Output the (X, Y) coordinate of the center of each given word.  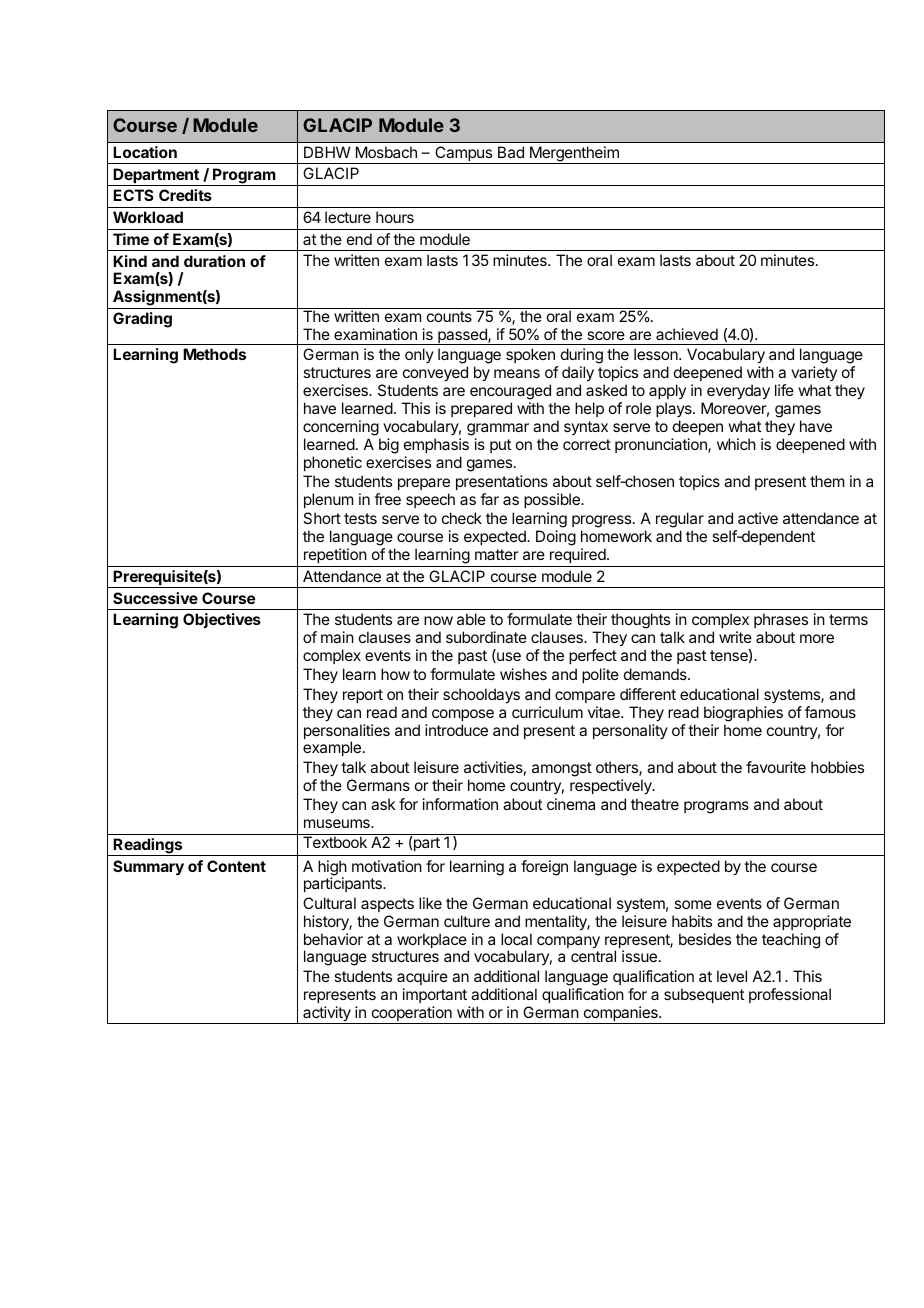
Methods (214, 354)
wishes (523, 674)
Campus (463, 155)
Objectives (222, 620)
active (758, 518)
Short (322, 518)
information (460, 804)
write (735, 637)
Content (236, 866)
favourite (776, 767)
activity (327, 1015)
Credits (185, 195)
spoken (531, 357)
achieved (687, 334)
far (489, 499)
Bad (511, 152)
